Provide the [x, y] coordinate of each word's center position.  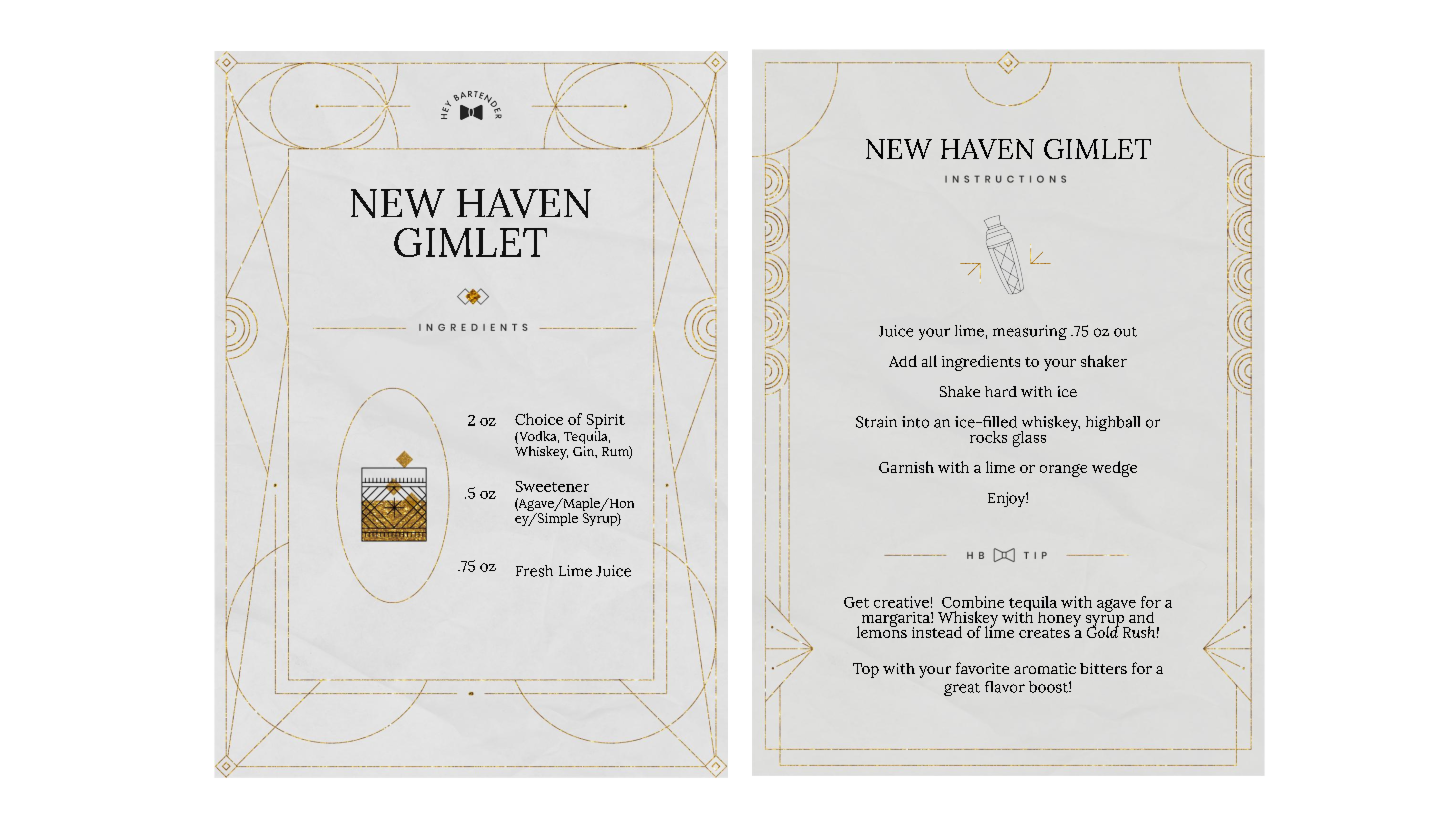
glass [1029, 439]
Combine [973, 602]
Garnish [906, 467]
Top [866, 670]
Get [856, 602]
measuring [1030, 332]
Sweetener [552, 486]
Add [903, 361]
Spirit [606, 421]
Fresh [534, 571]
